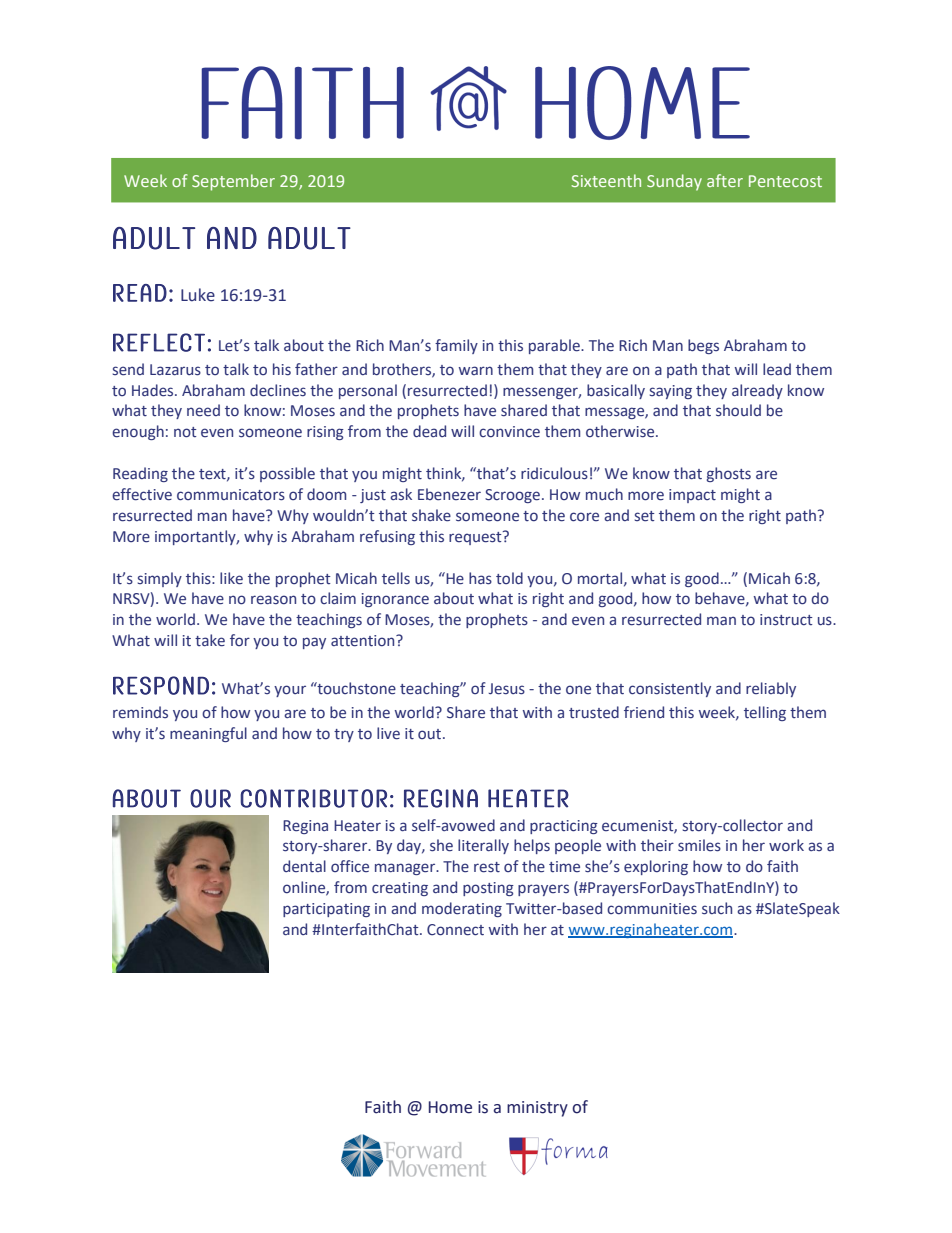  I want to click on Home, so click(450, 1107).
